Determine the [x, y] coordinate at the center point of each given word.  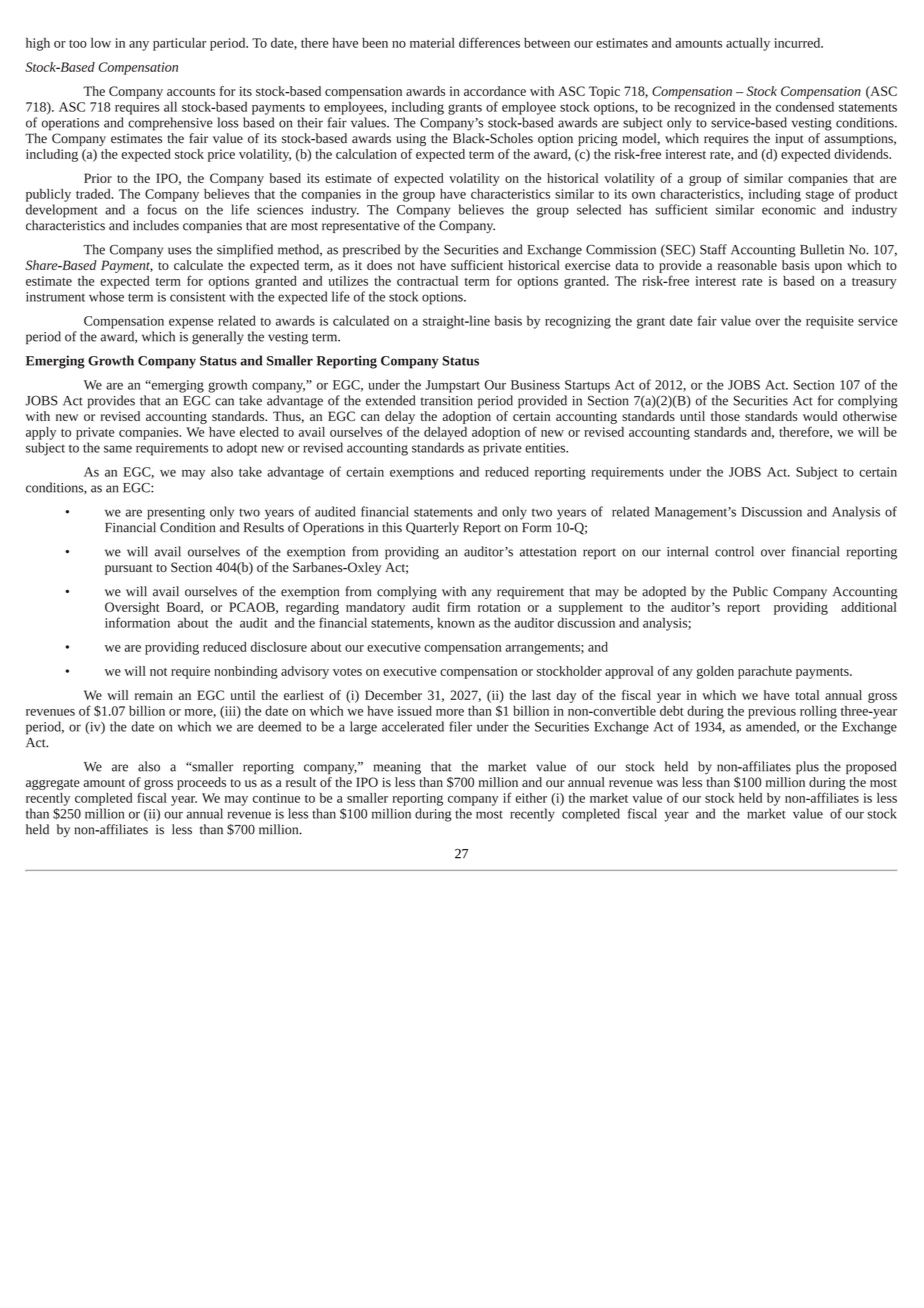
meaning [397, 768]
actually [748, 44]
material [432, 43]
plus [807, 767]
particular [179, 44]
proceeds [201, 783]
